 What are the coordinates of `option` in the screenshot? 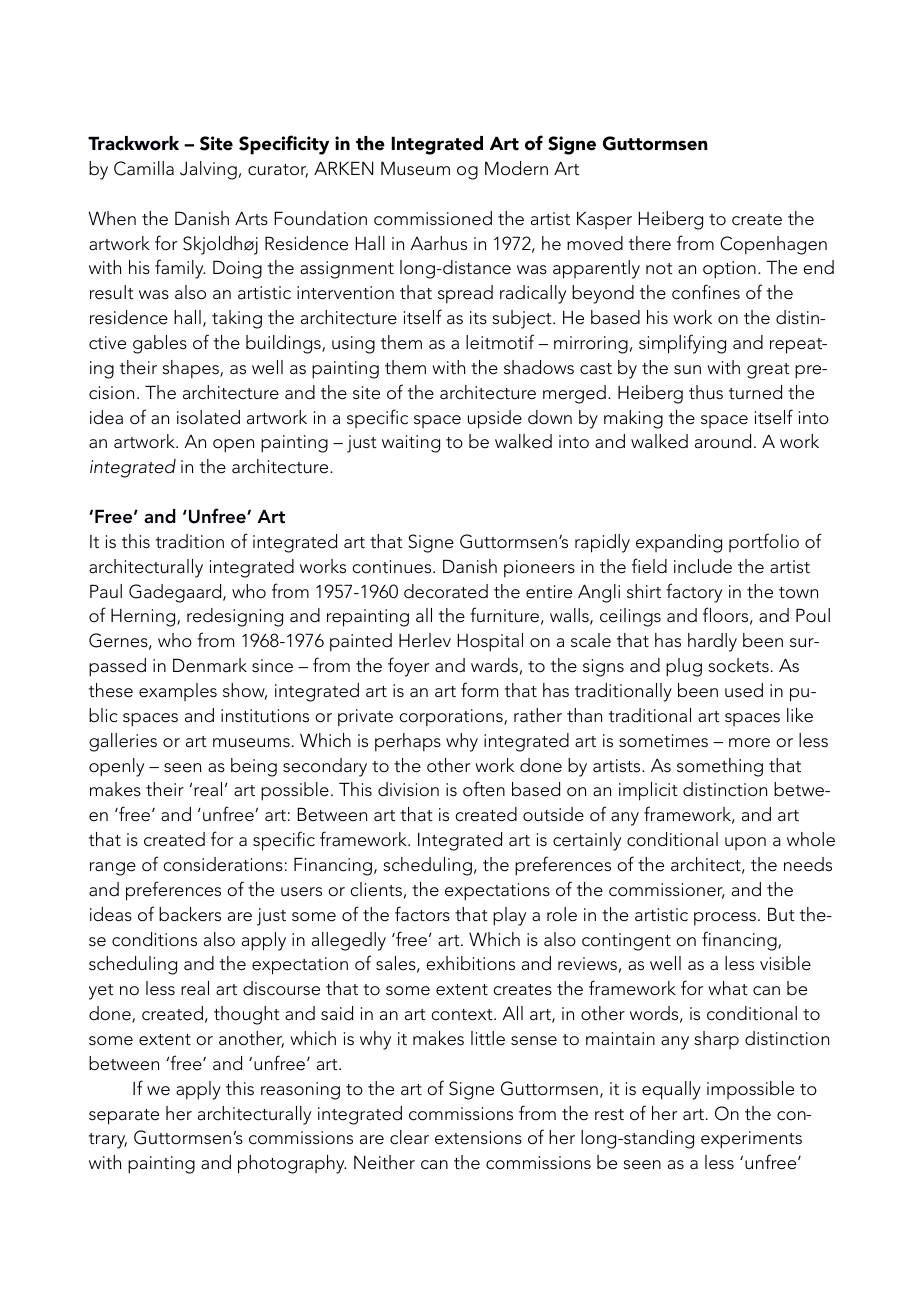 It's located at (729, 270).
